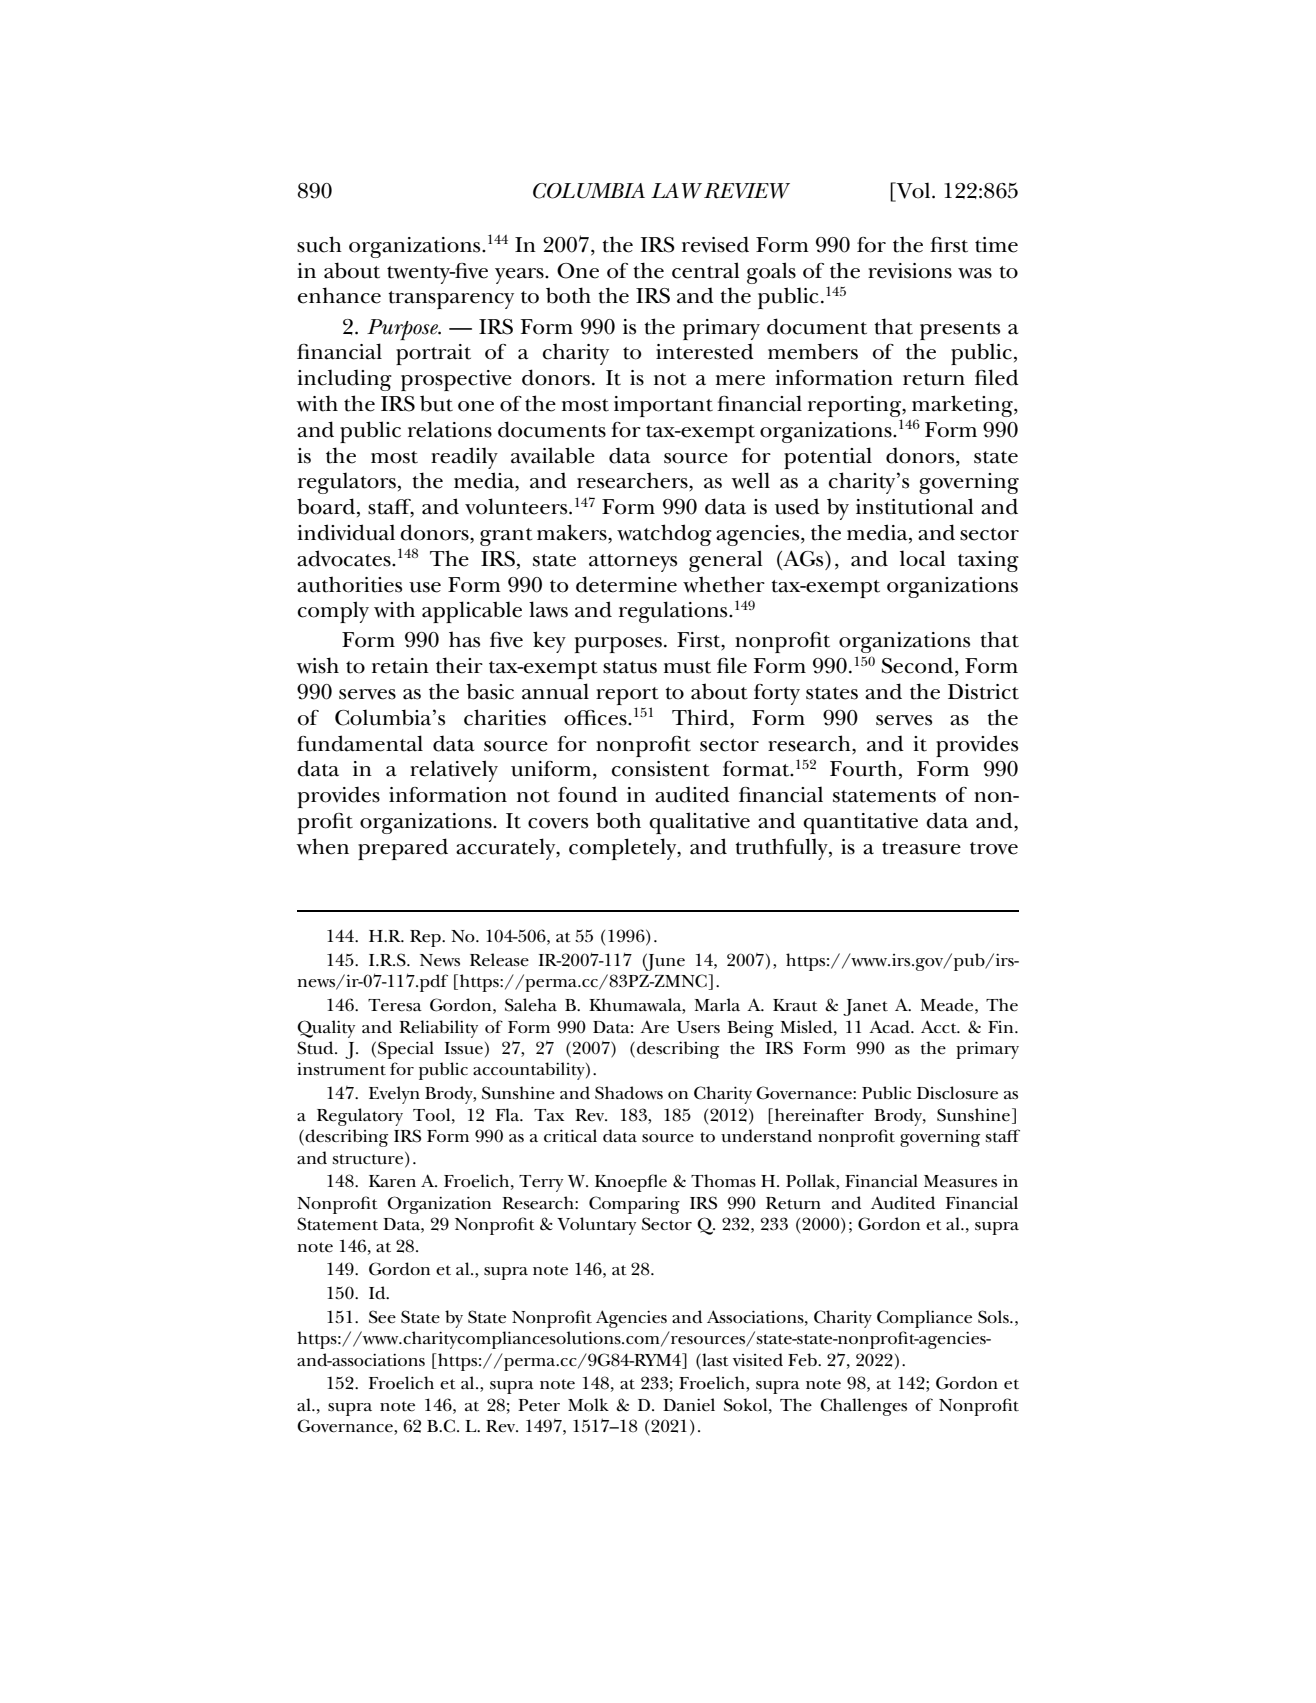 The image size is (1316, 1703). I want to click on revisions, so click(910, 271).
